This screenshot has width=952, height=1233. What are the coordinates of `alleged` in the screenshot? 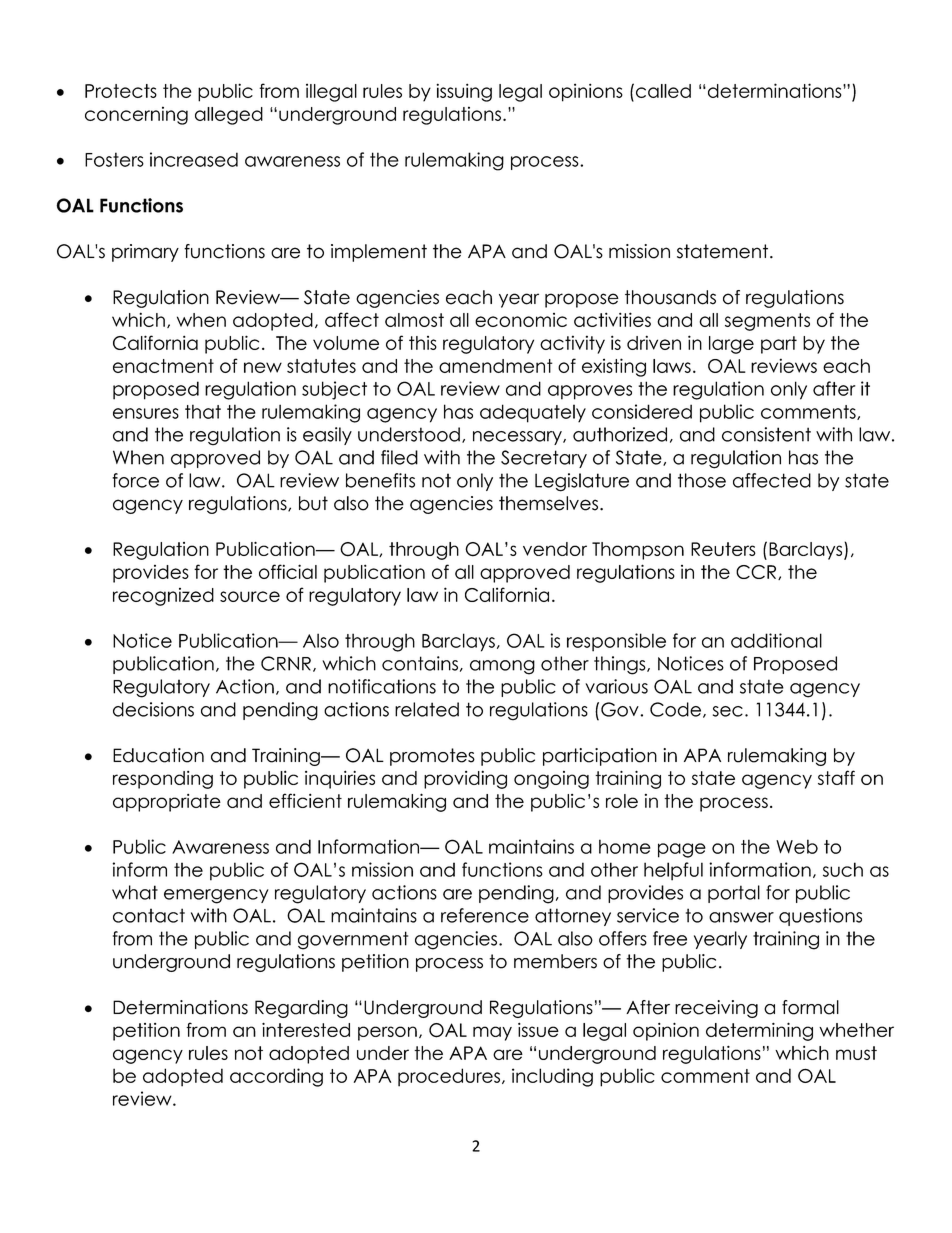 It's located at (229, 116).
